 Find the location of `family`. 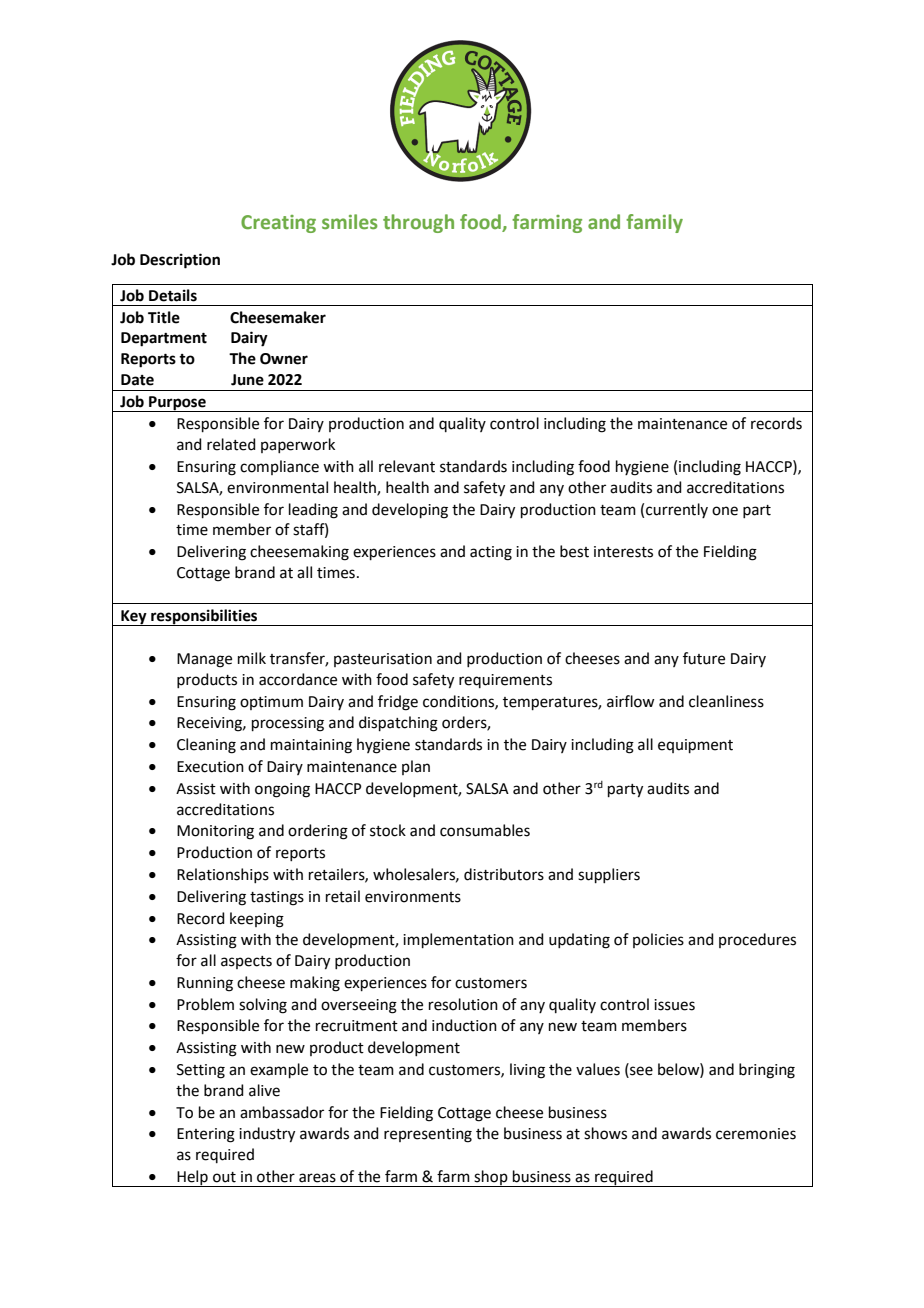

family is located at coordinates (654, 223).
